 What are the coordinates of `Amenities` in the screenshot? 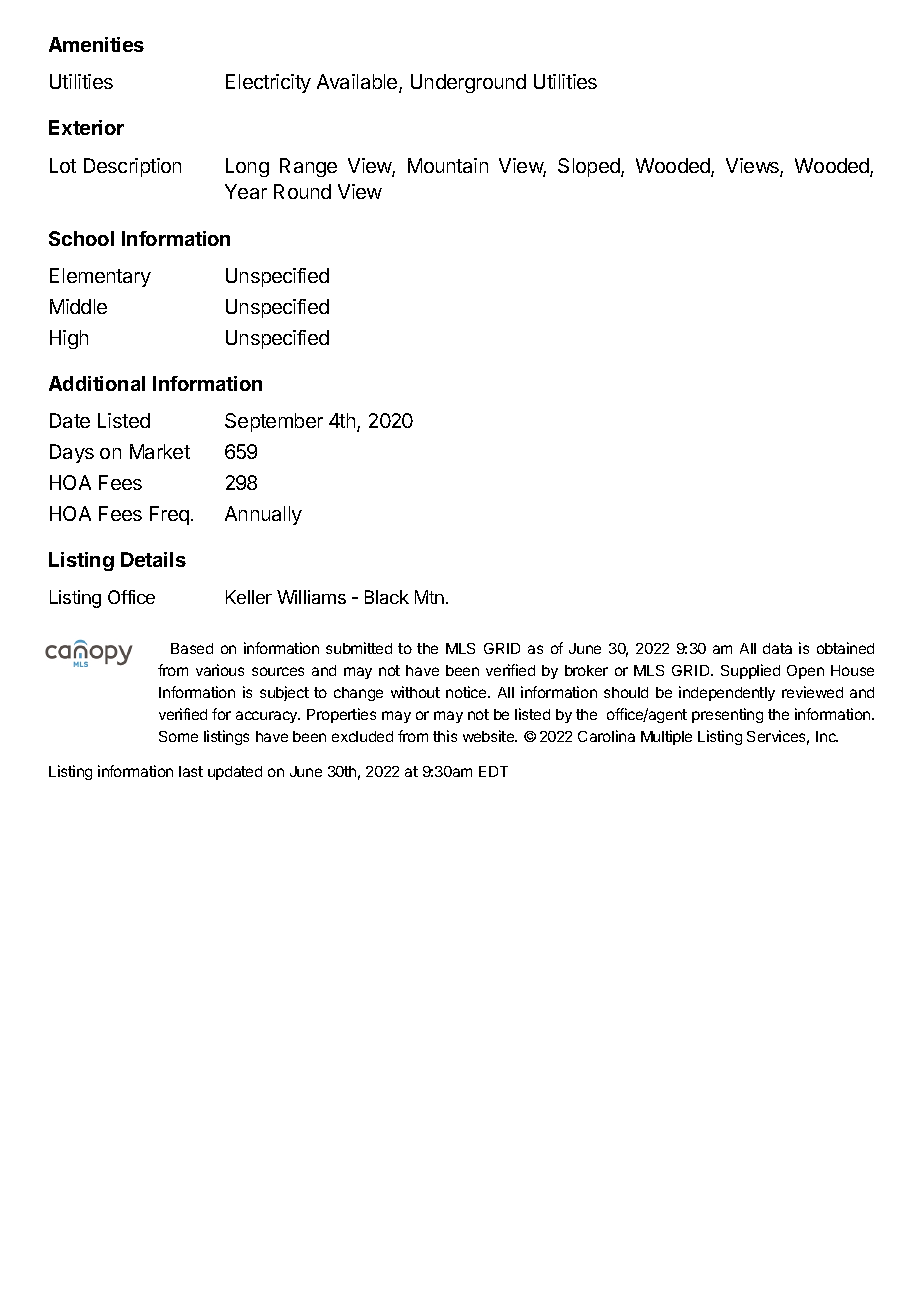 It's located at (96, 44).
